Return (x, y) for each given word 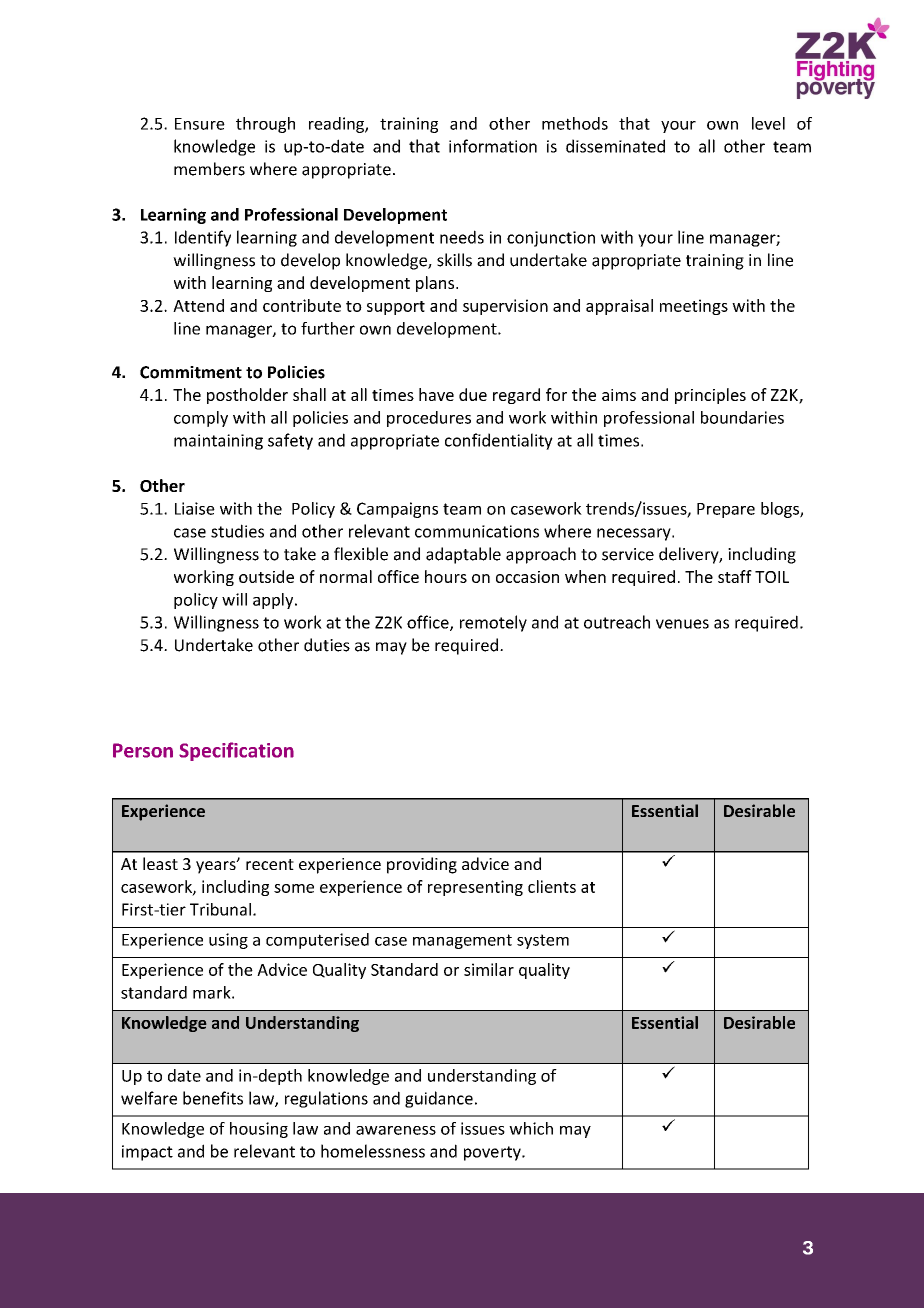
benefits (213, 1098)
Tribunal (220, 909)
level (768, 123)
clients (552, 886)
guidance (439, 1099)
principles (710, 396)
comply (201, 419)
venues (682, 624)
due (473, 394)
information (493, 146)
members (209, 169)
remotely (493, 623)
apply (274, 601)
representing (475, 888)
